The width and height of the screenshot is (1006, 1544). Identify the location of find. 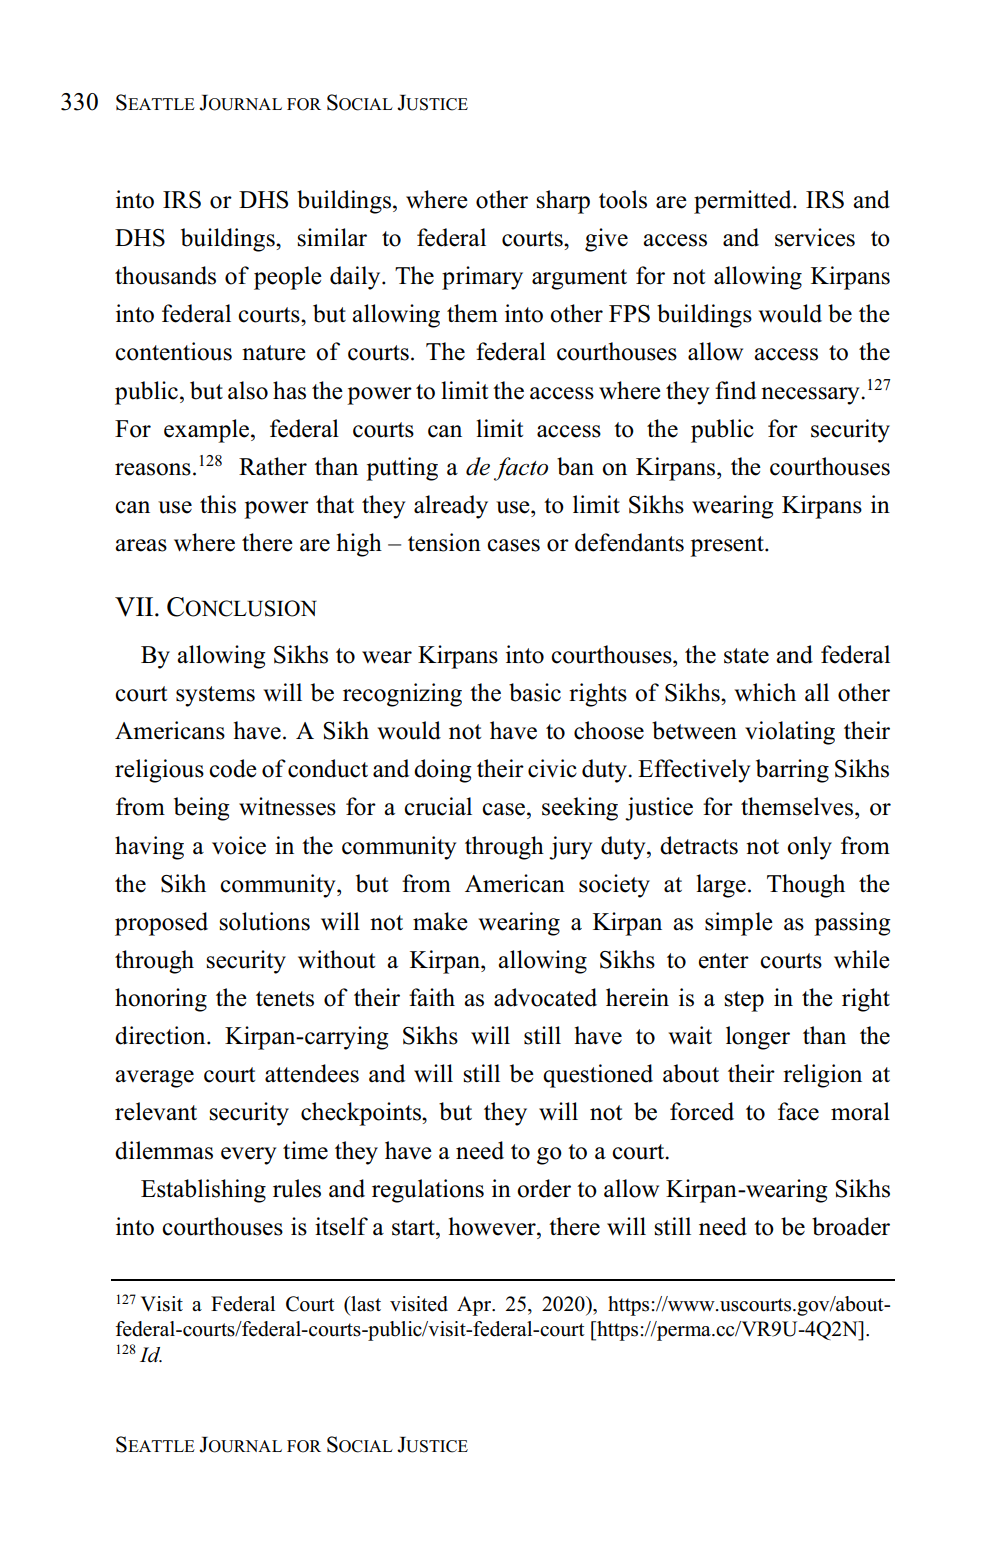
(735, 390).
